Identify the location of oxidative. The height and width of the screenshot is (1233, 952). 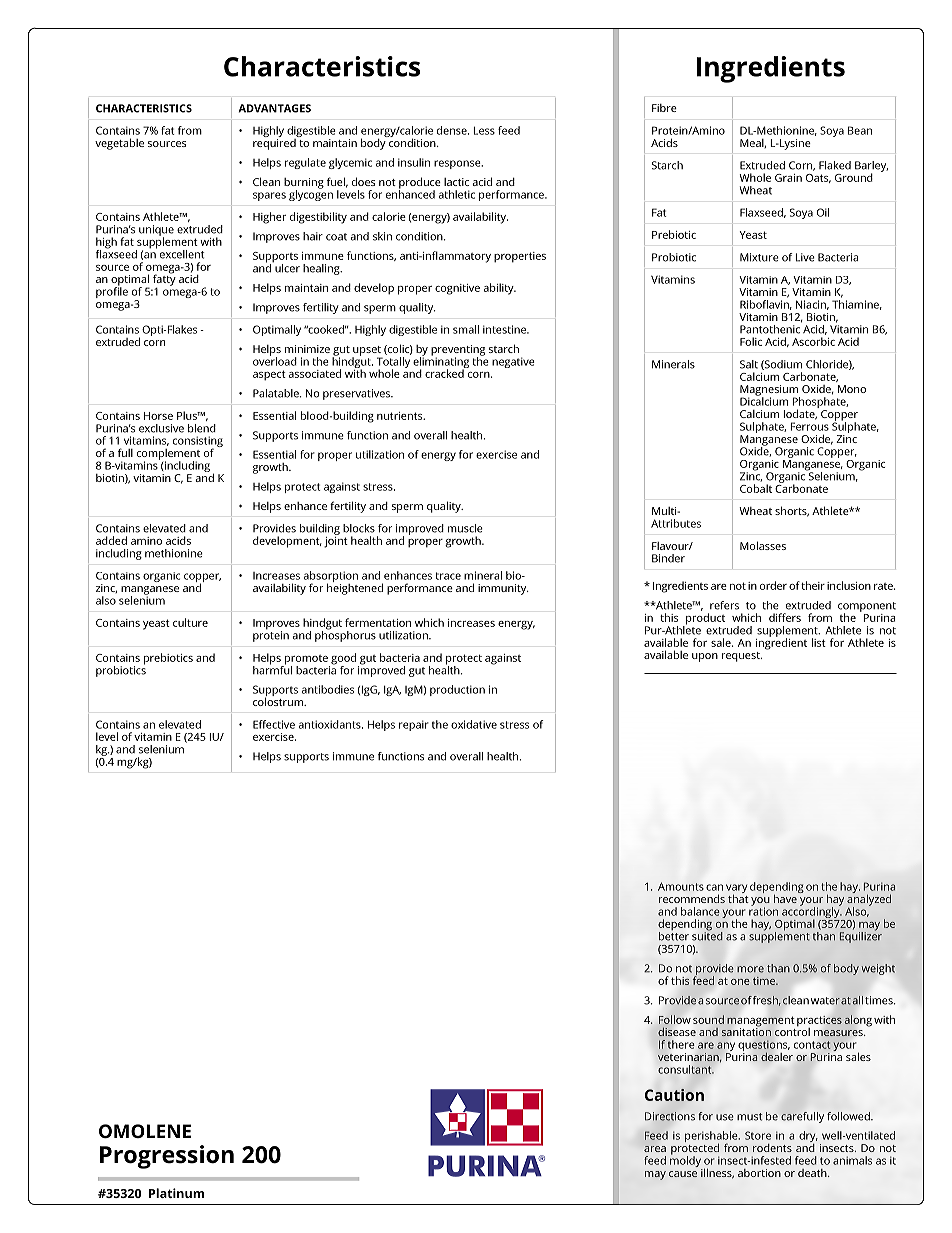
(474, 724).
